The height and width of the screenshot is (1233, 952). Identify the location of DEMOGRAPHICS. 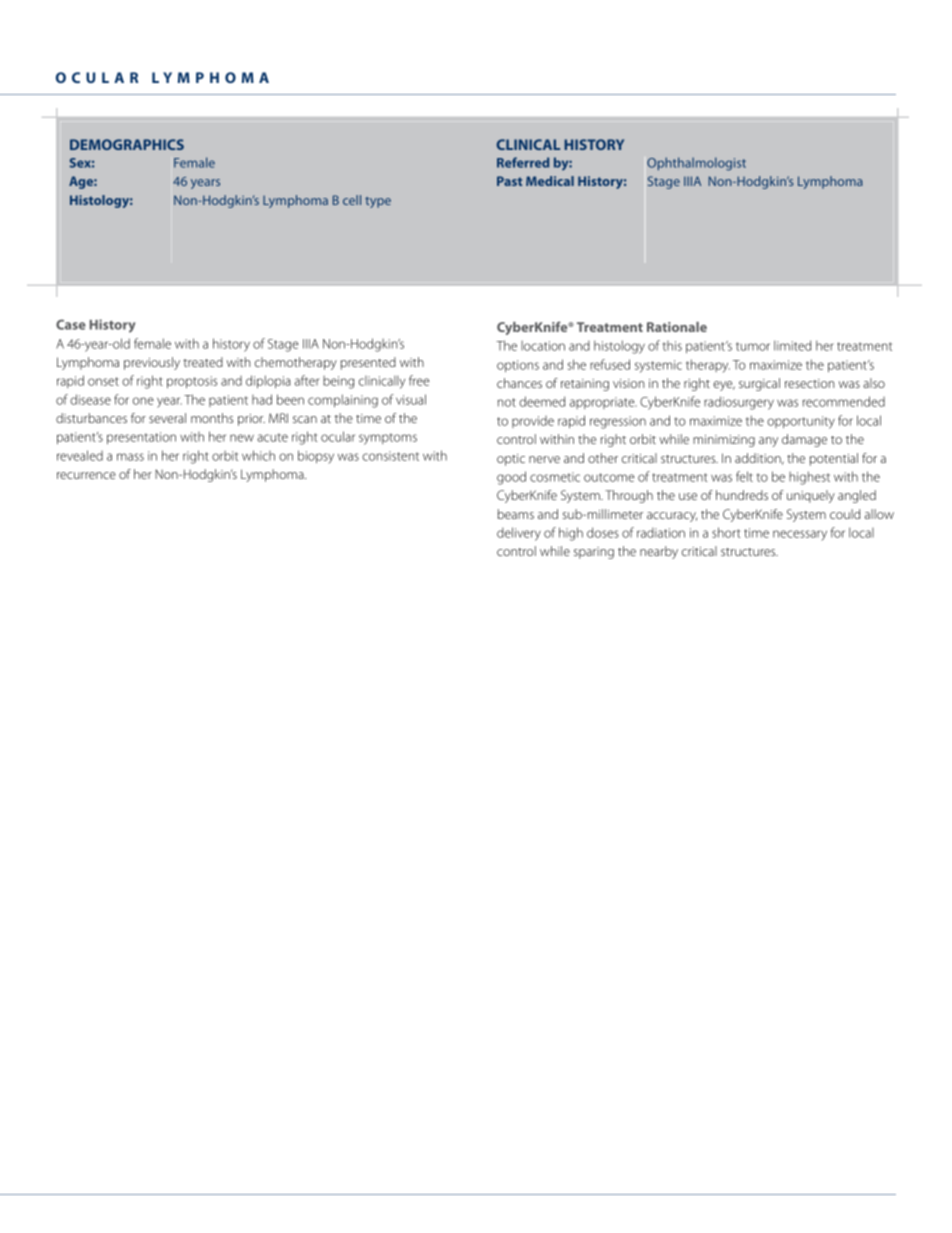
(127, 144).
